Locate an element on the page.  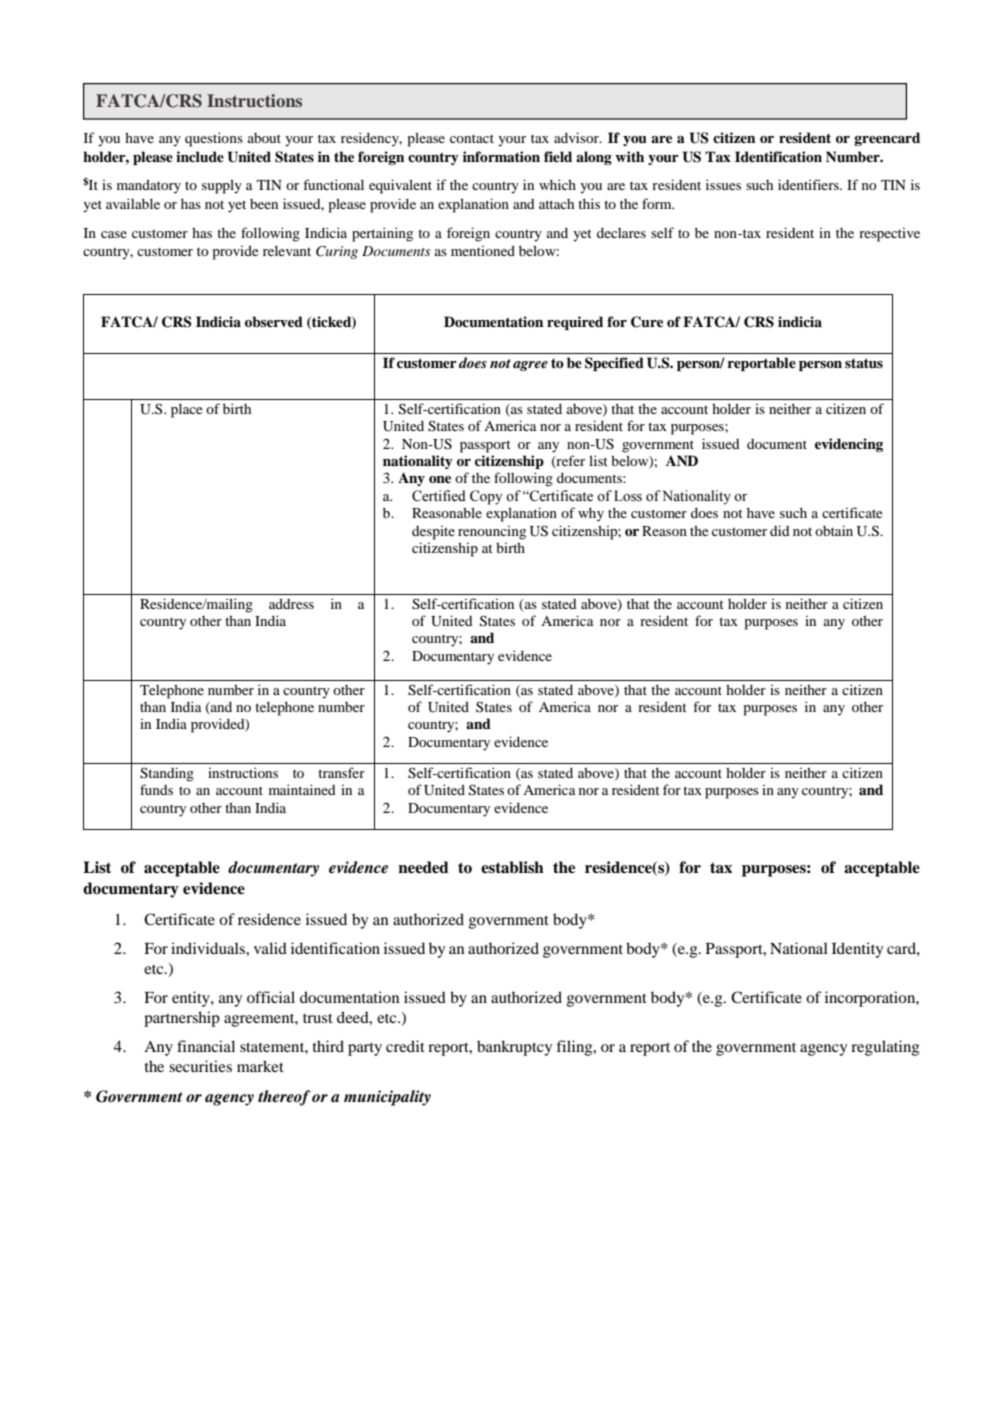
securities is located at coordinates (200, 1066).
